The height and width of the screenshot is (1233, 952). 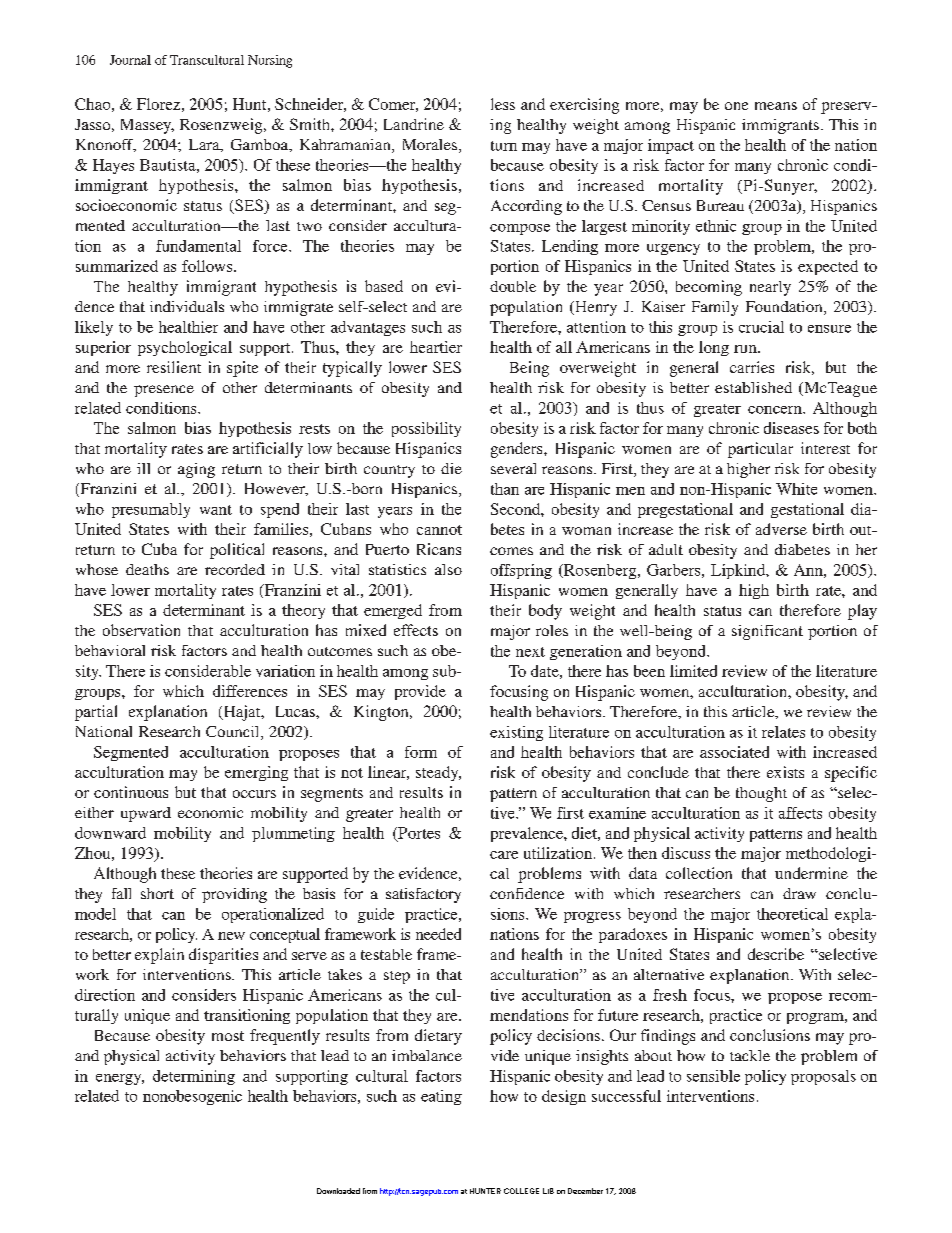 What do you see at coordinates (761, 794) in the screenshot?
I see `thought` at bounding box center [761, 794].
